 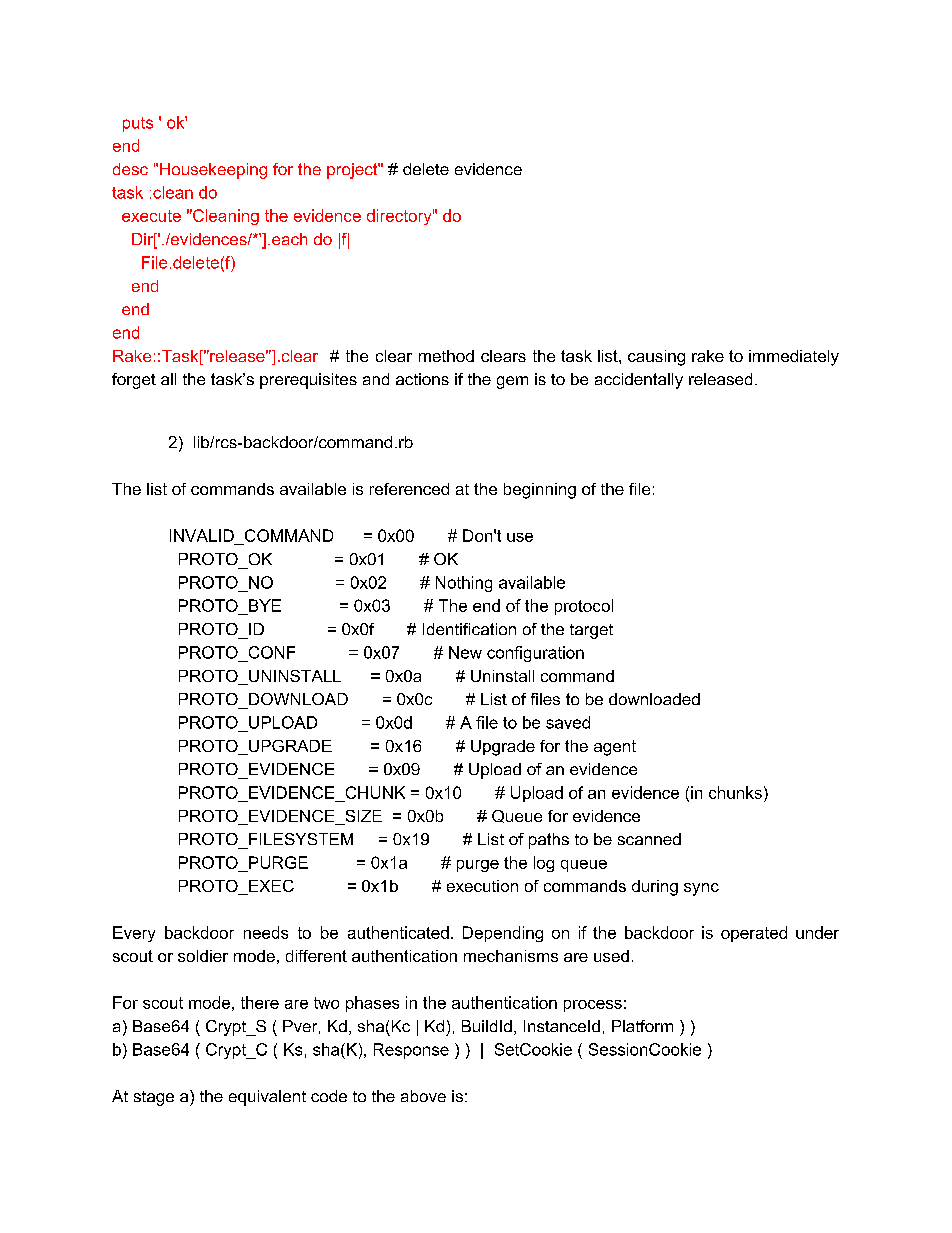 I want to click on needs, so click(x=266, y=932).
